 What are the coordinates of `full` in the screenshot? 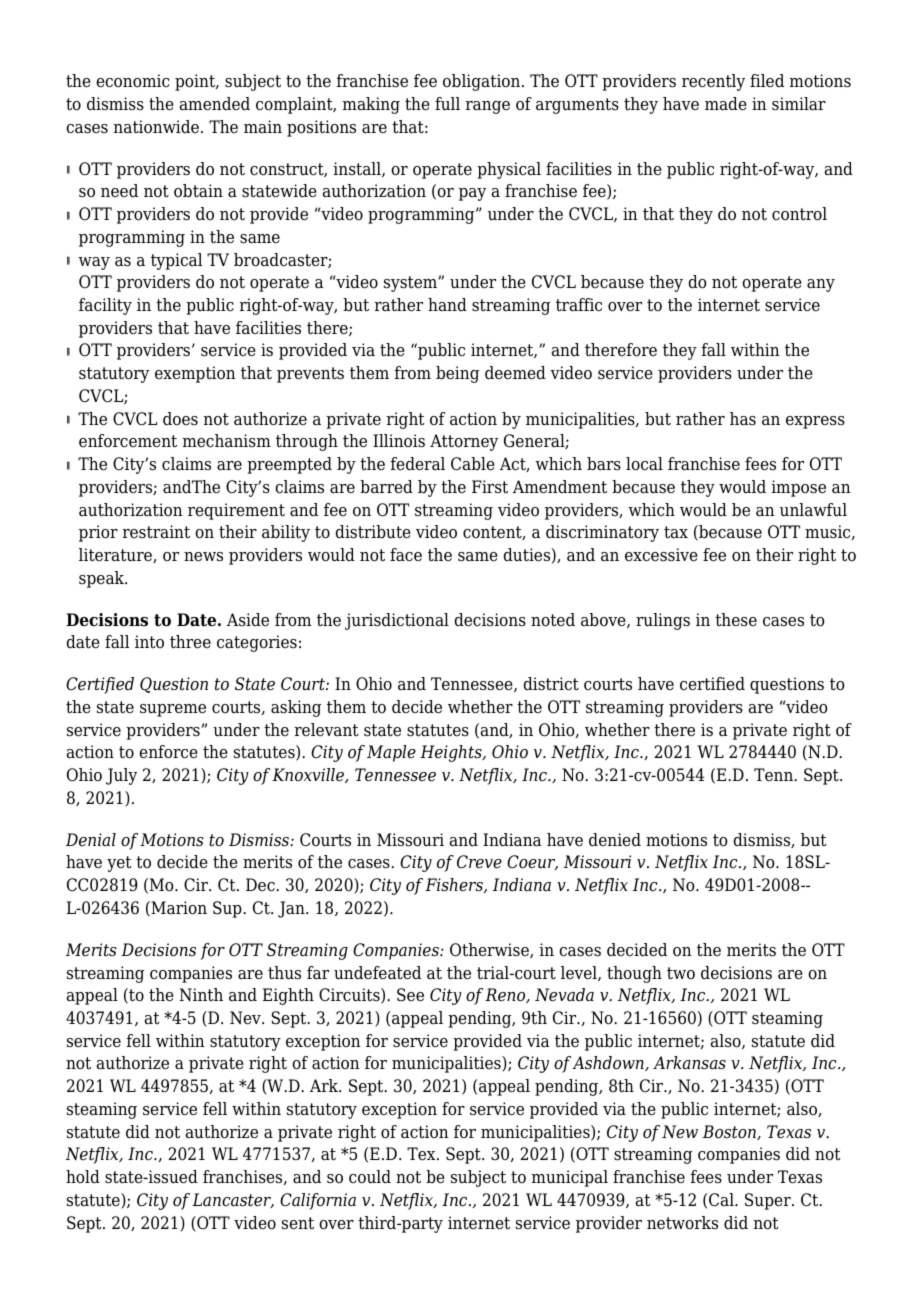 It's located at (447, 103).
